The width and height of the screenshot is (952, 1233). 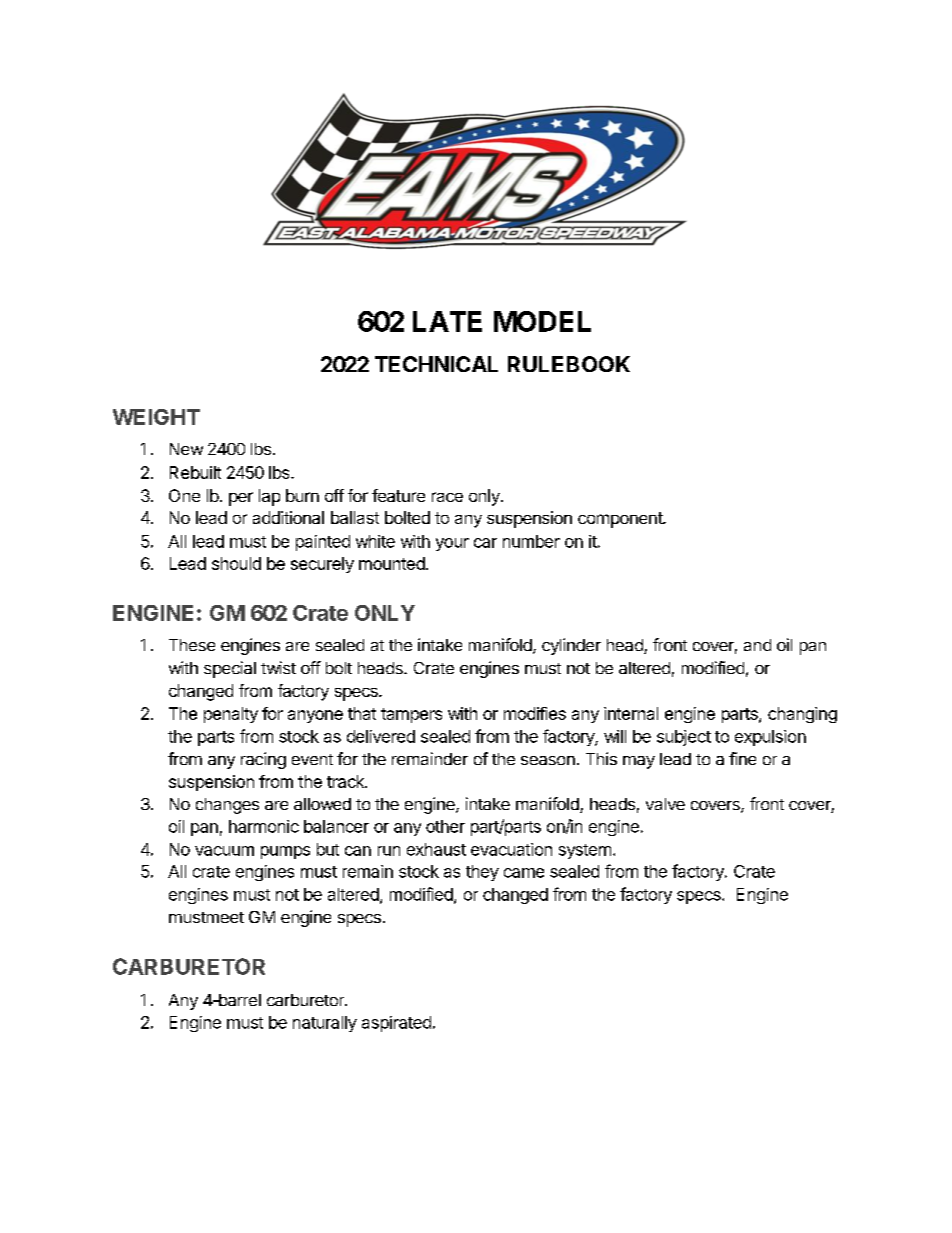 What do you see at coordinates (585, 851) in the screenshot?
I see `system` at bounding box center [585, 851].
